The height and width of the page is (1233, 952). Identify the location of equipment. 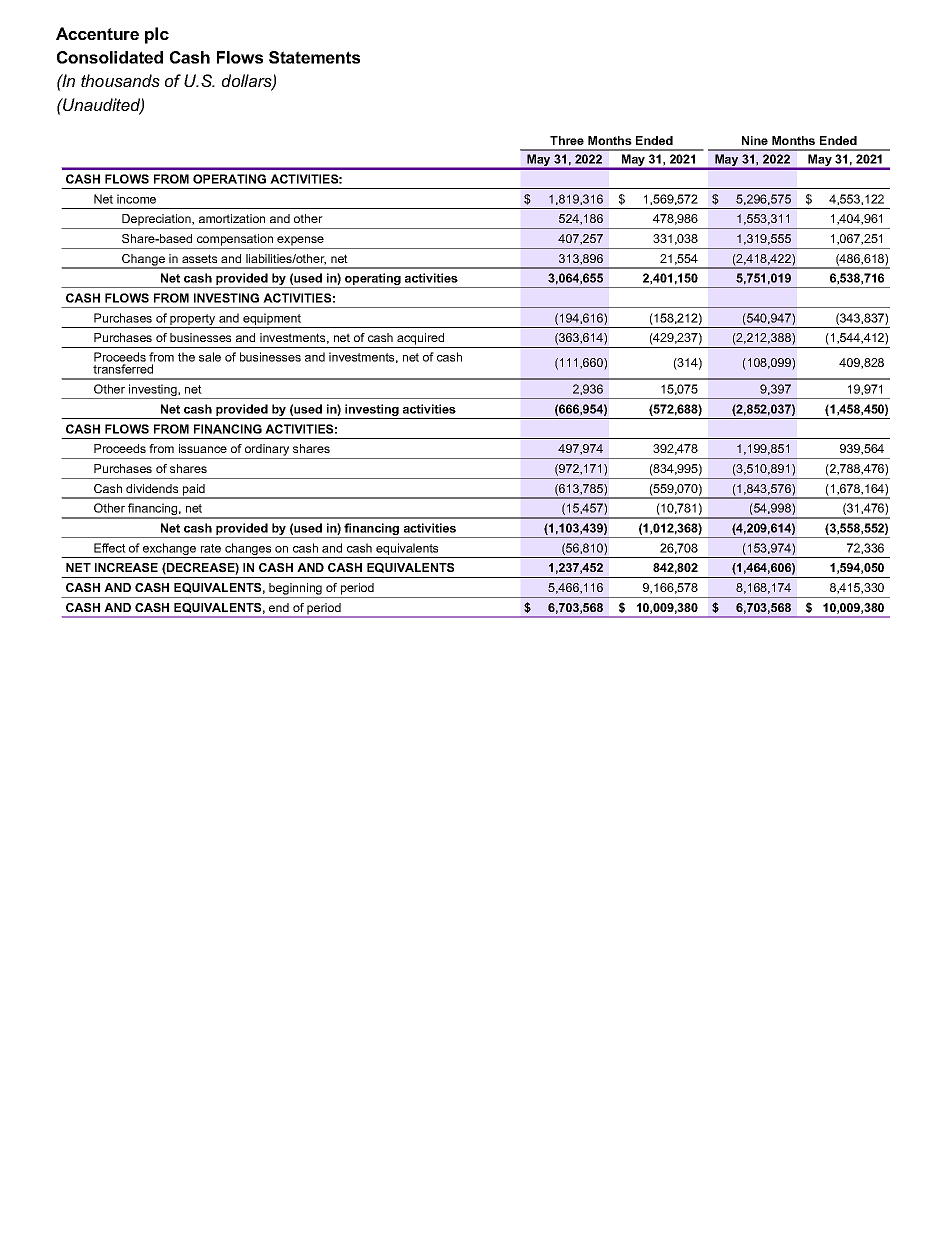
(272, 320).
